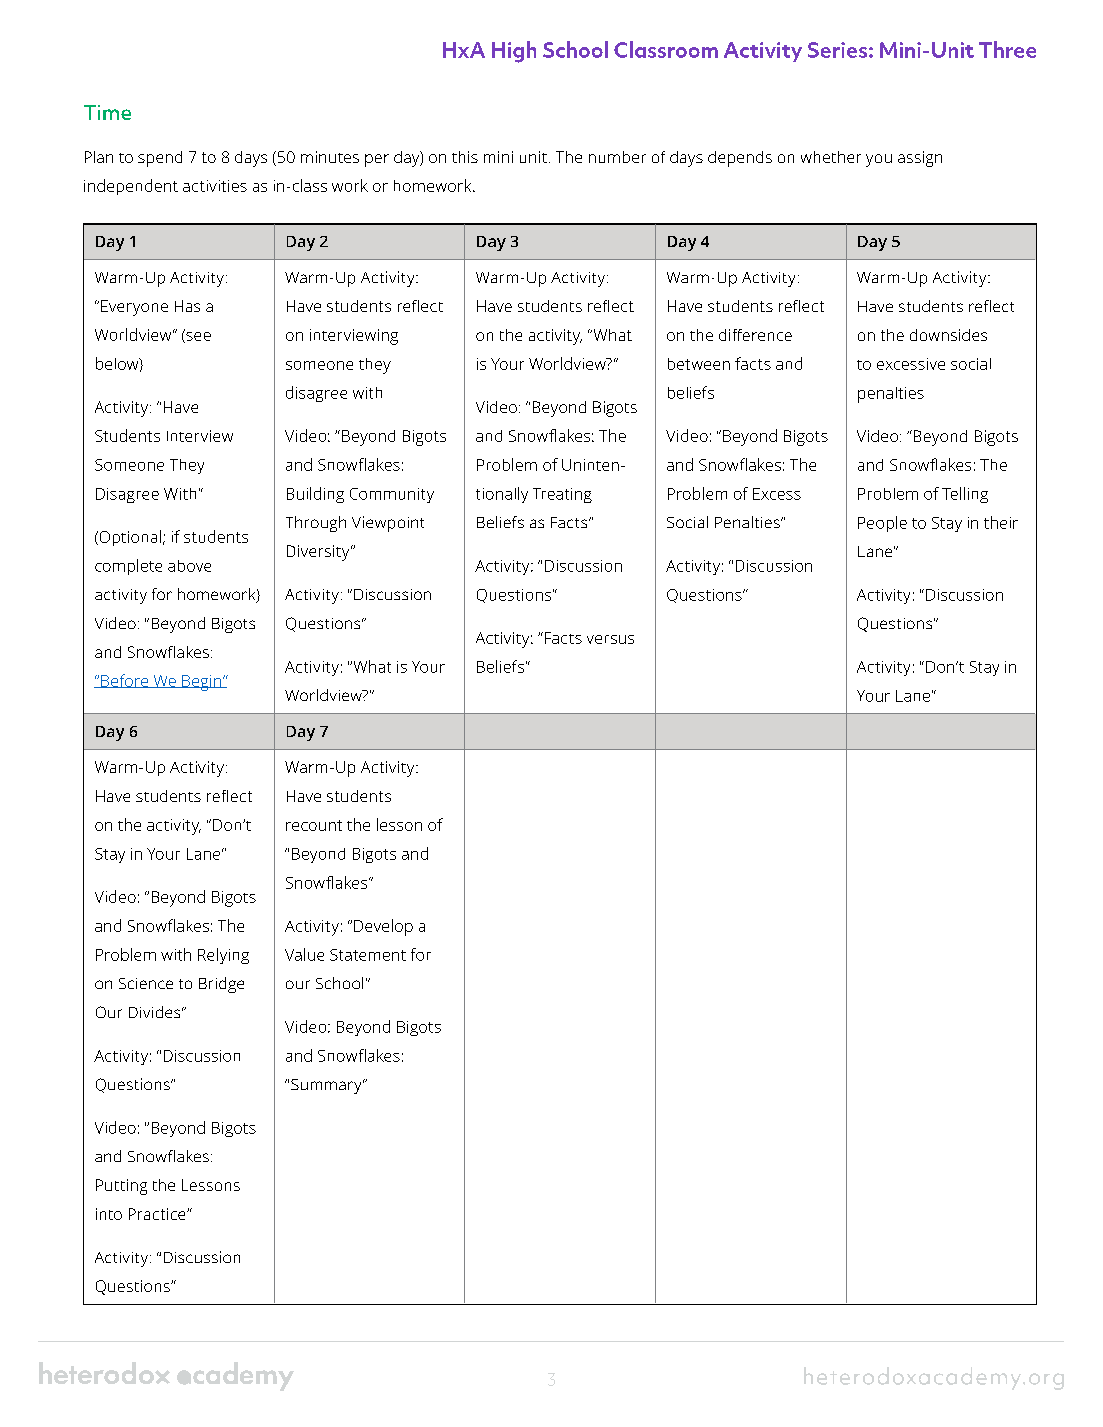 This page has width=1103, height=1427. Describe the element at coordinates (314, 825) in the page. I see `recount` at that location.
